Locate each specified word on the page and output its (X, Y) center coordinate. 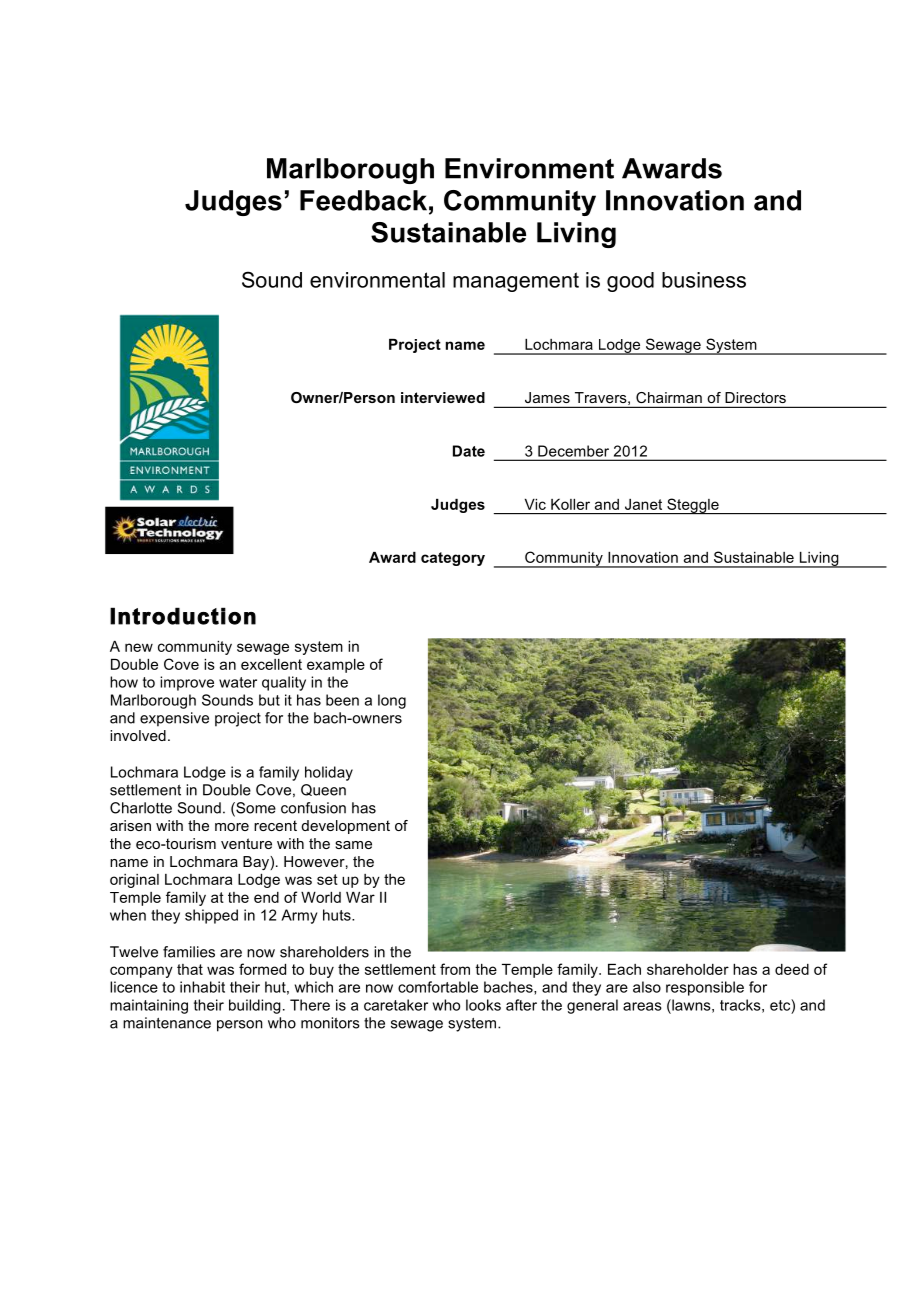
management (516, 282)
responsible (705, 988)
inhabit (202, 987)
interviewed (443, 397)
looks (483, 1005)
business (704, 280)
